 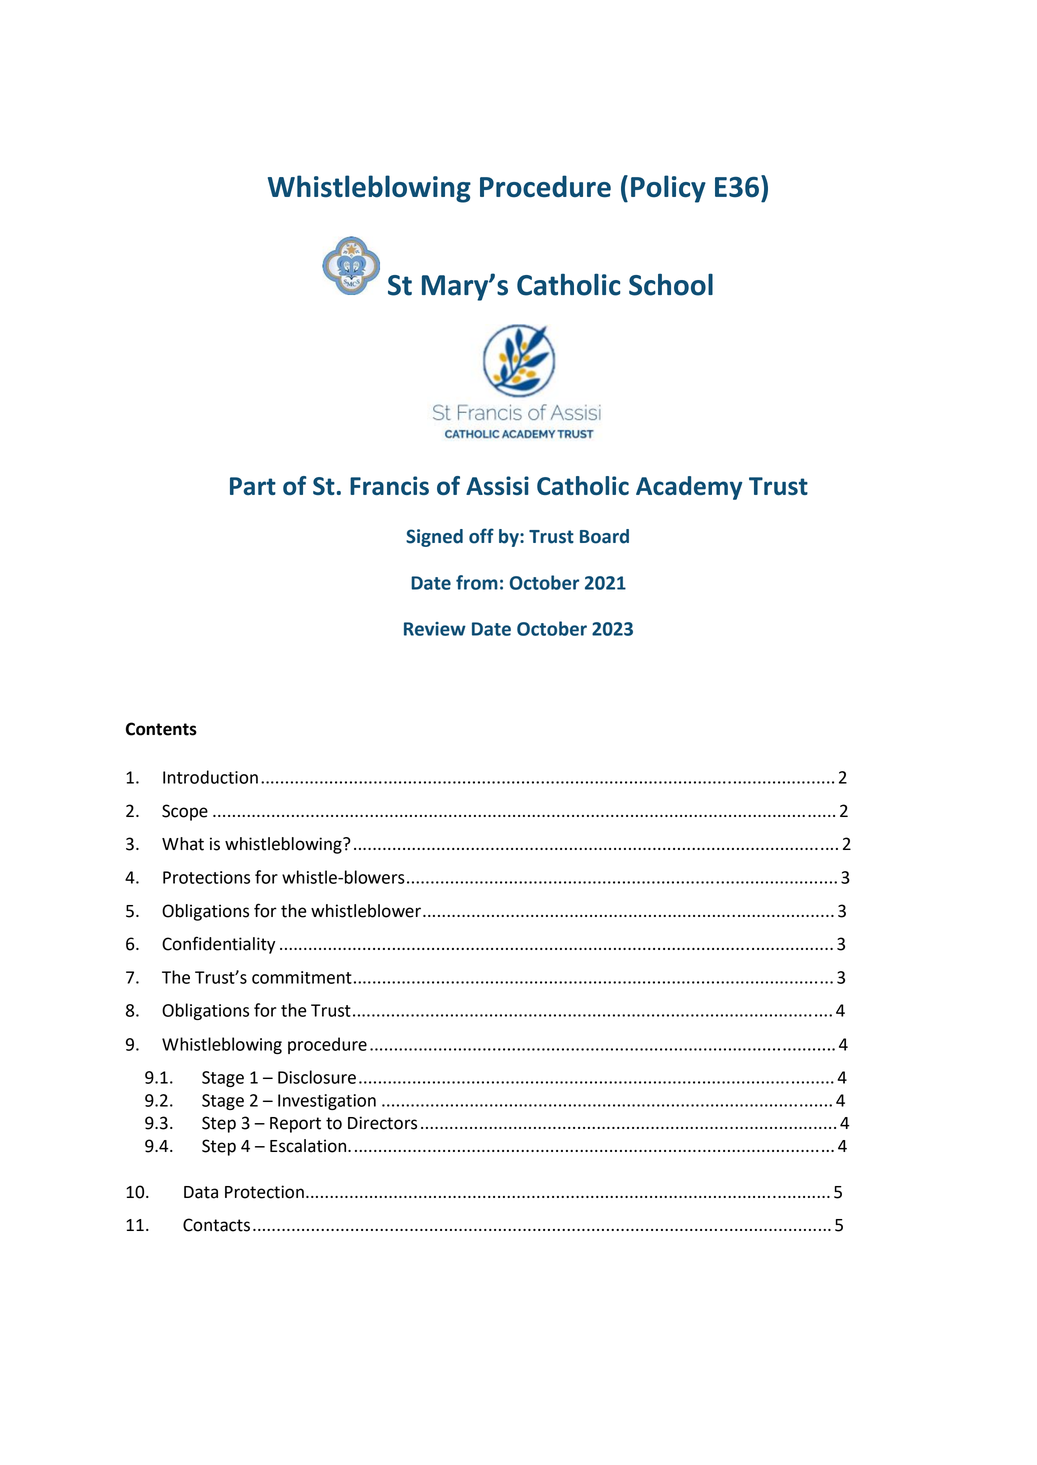 What do you see at coordinates (161, 729) in the document?
I see `Contents` at bounding box center [161, 729].
